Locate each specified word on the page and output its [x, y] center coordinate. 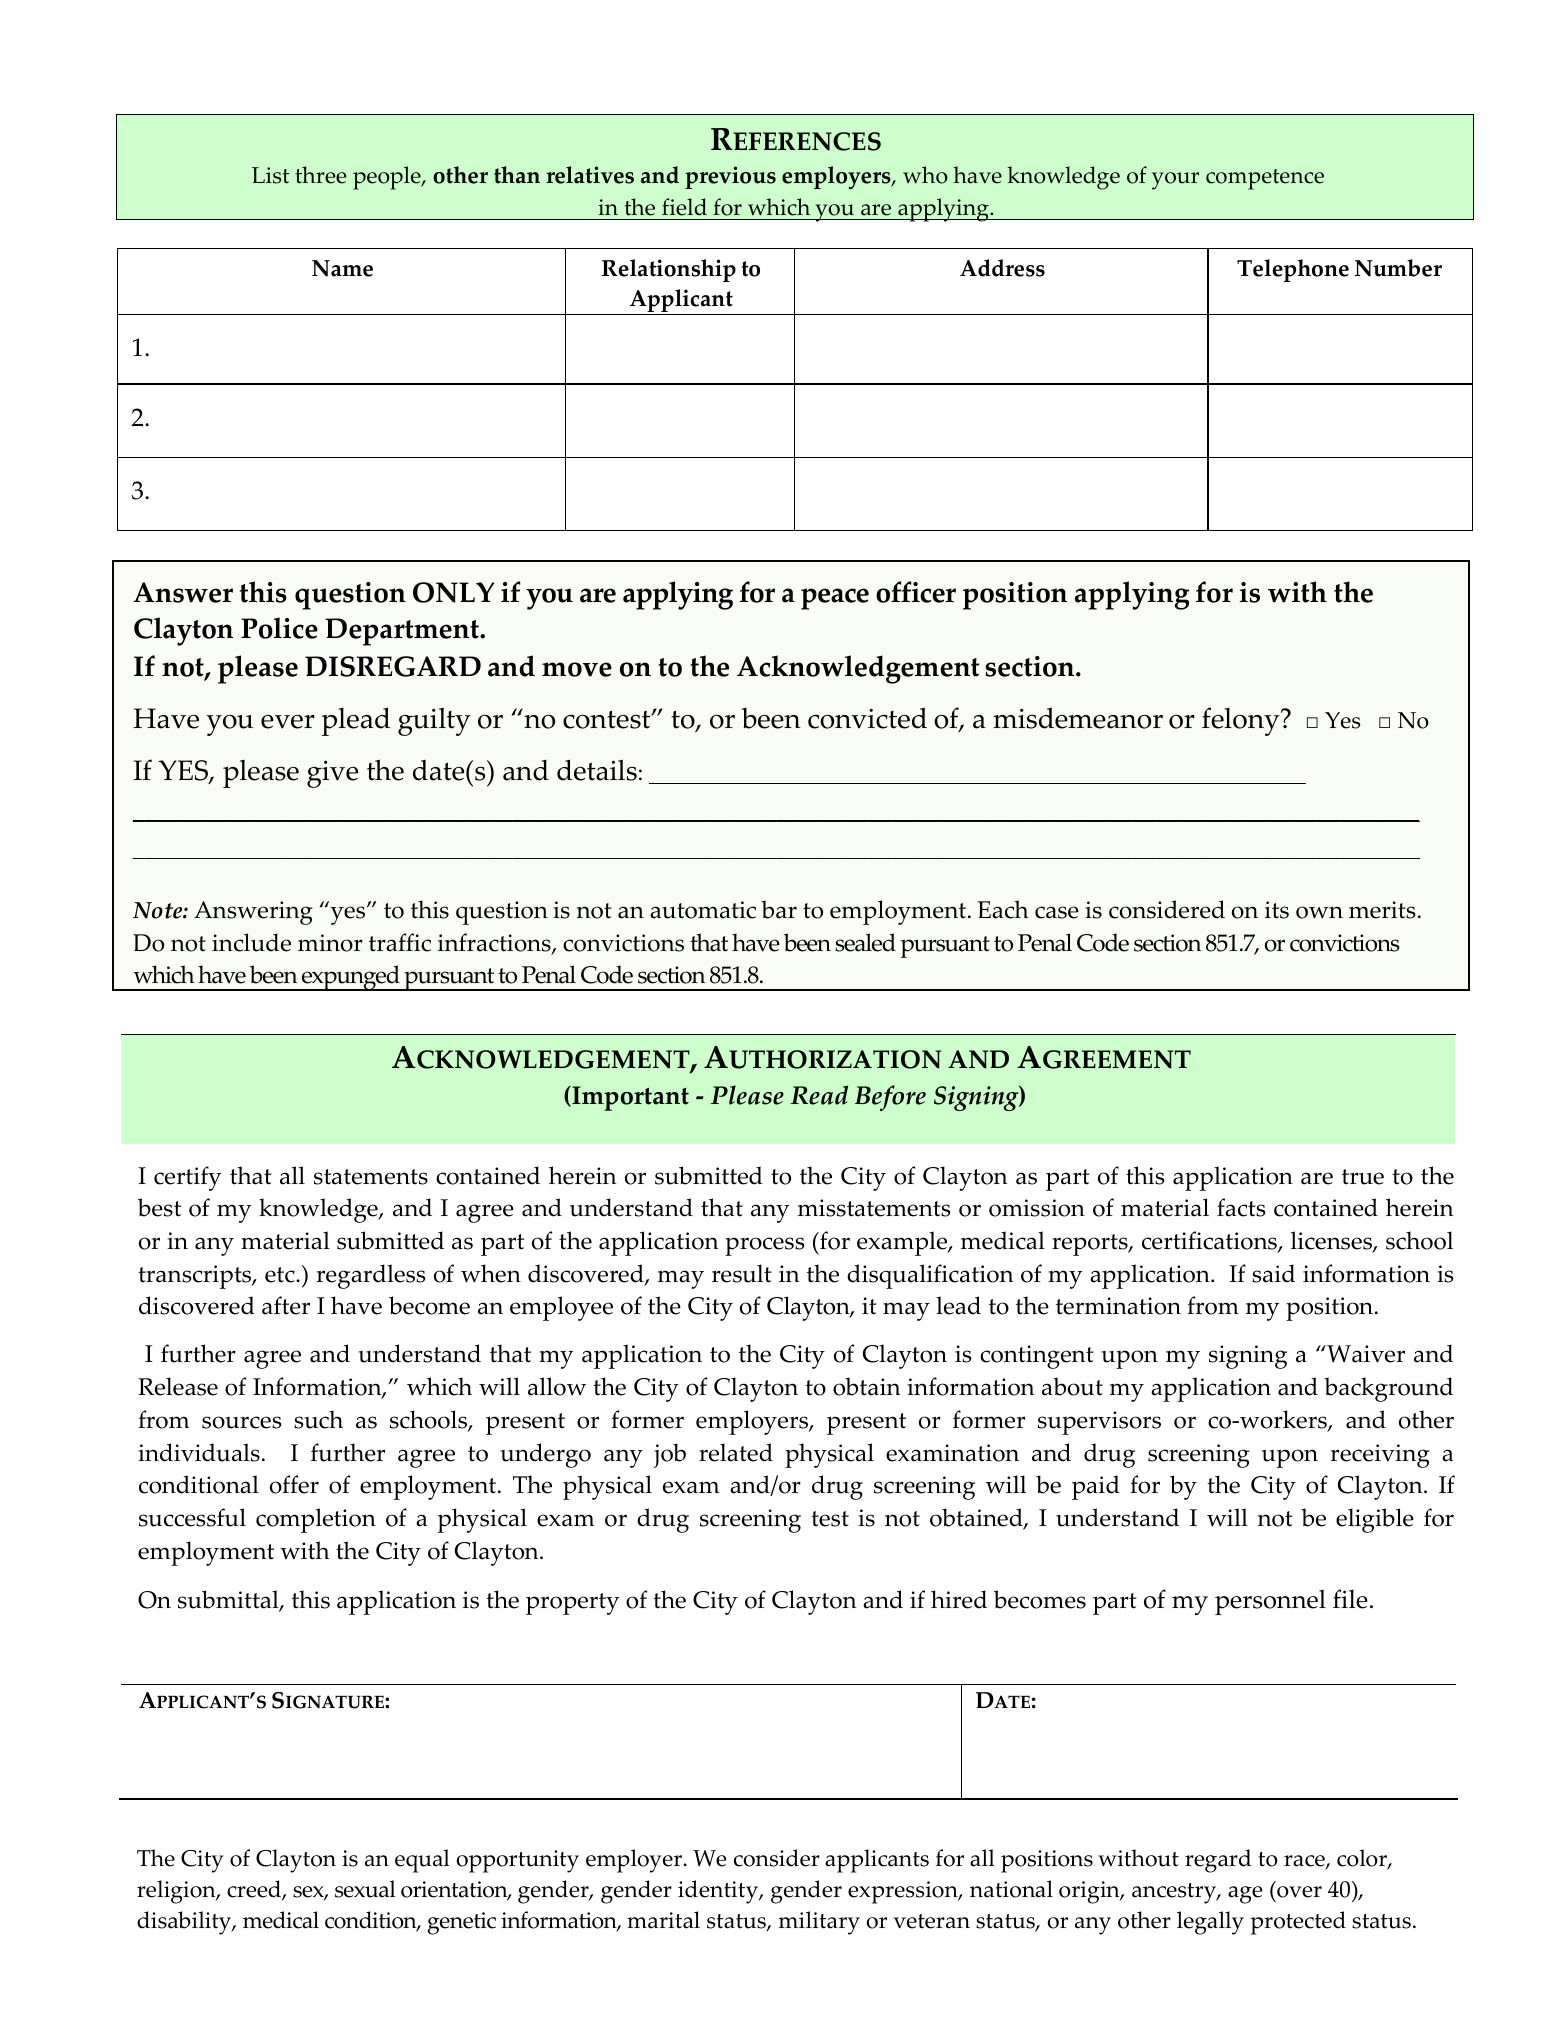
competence [1265, 179]
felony [1242, 721]
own [1319, 912]
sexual [365, 1889]
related [736, 1452]
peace [835, 599]
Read [819, 1095]
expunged [350, 978]
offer [294, 1484]
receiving [1380, 1456]
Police [279, 628]
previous [730, 177]
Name [342, 268]
